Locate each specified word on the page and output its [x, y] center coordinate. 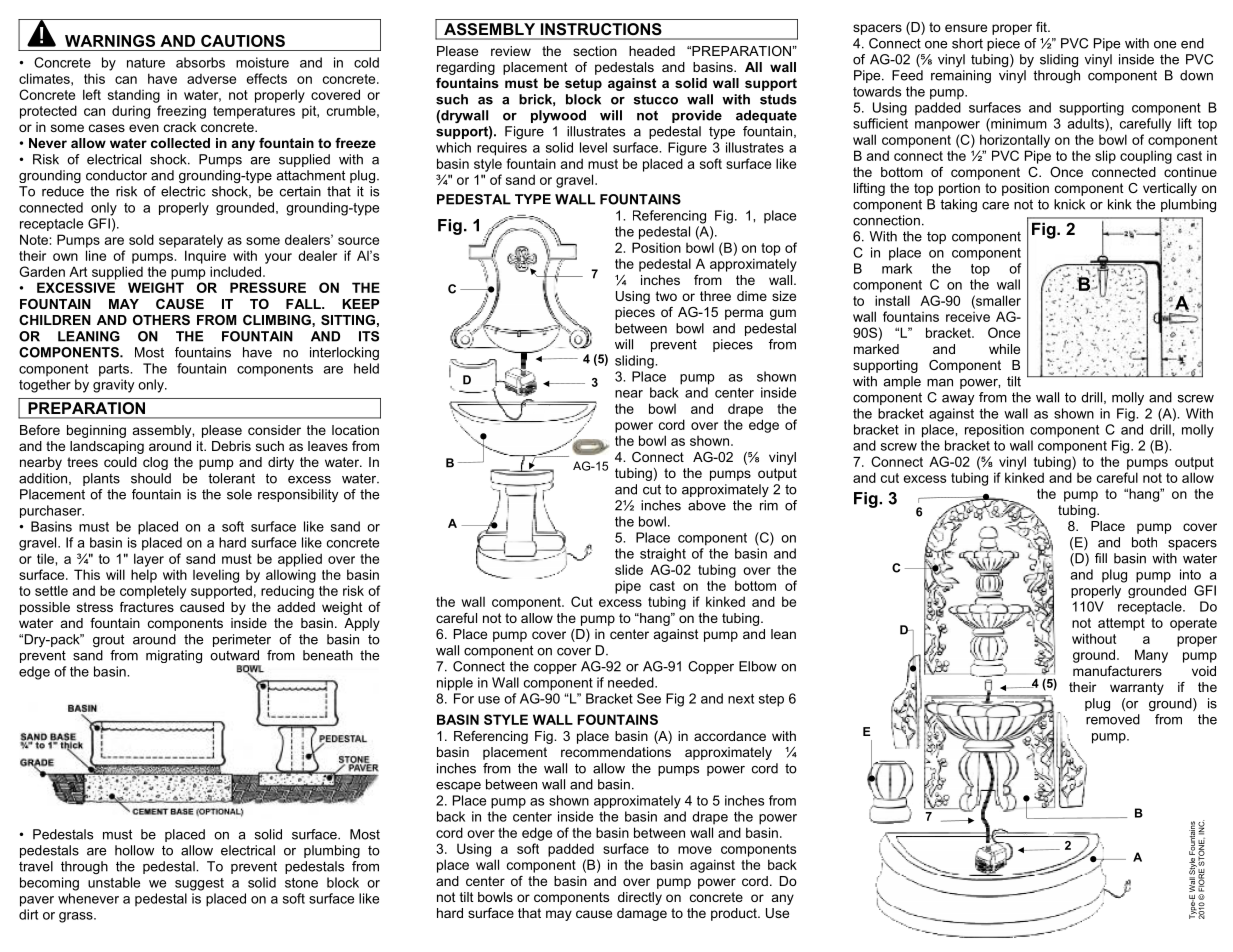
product [735, 914]
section [595, 51]
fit [1042, 27]
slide [629, 569]
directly [640, 898]
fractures [147, 607]
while [1004, 349]
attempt [1121, 624]
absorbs [200, 62]
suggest [199, 884]
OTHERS [161, 320]
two [666, 296]
